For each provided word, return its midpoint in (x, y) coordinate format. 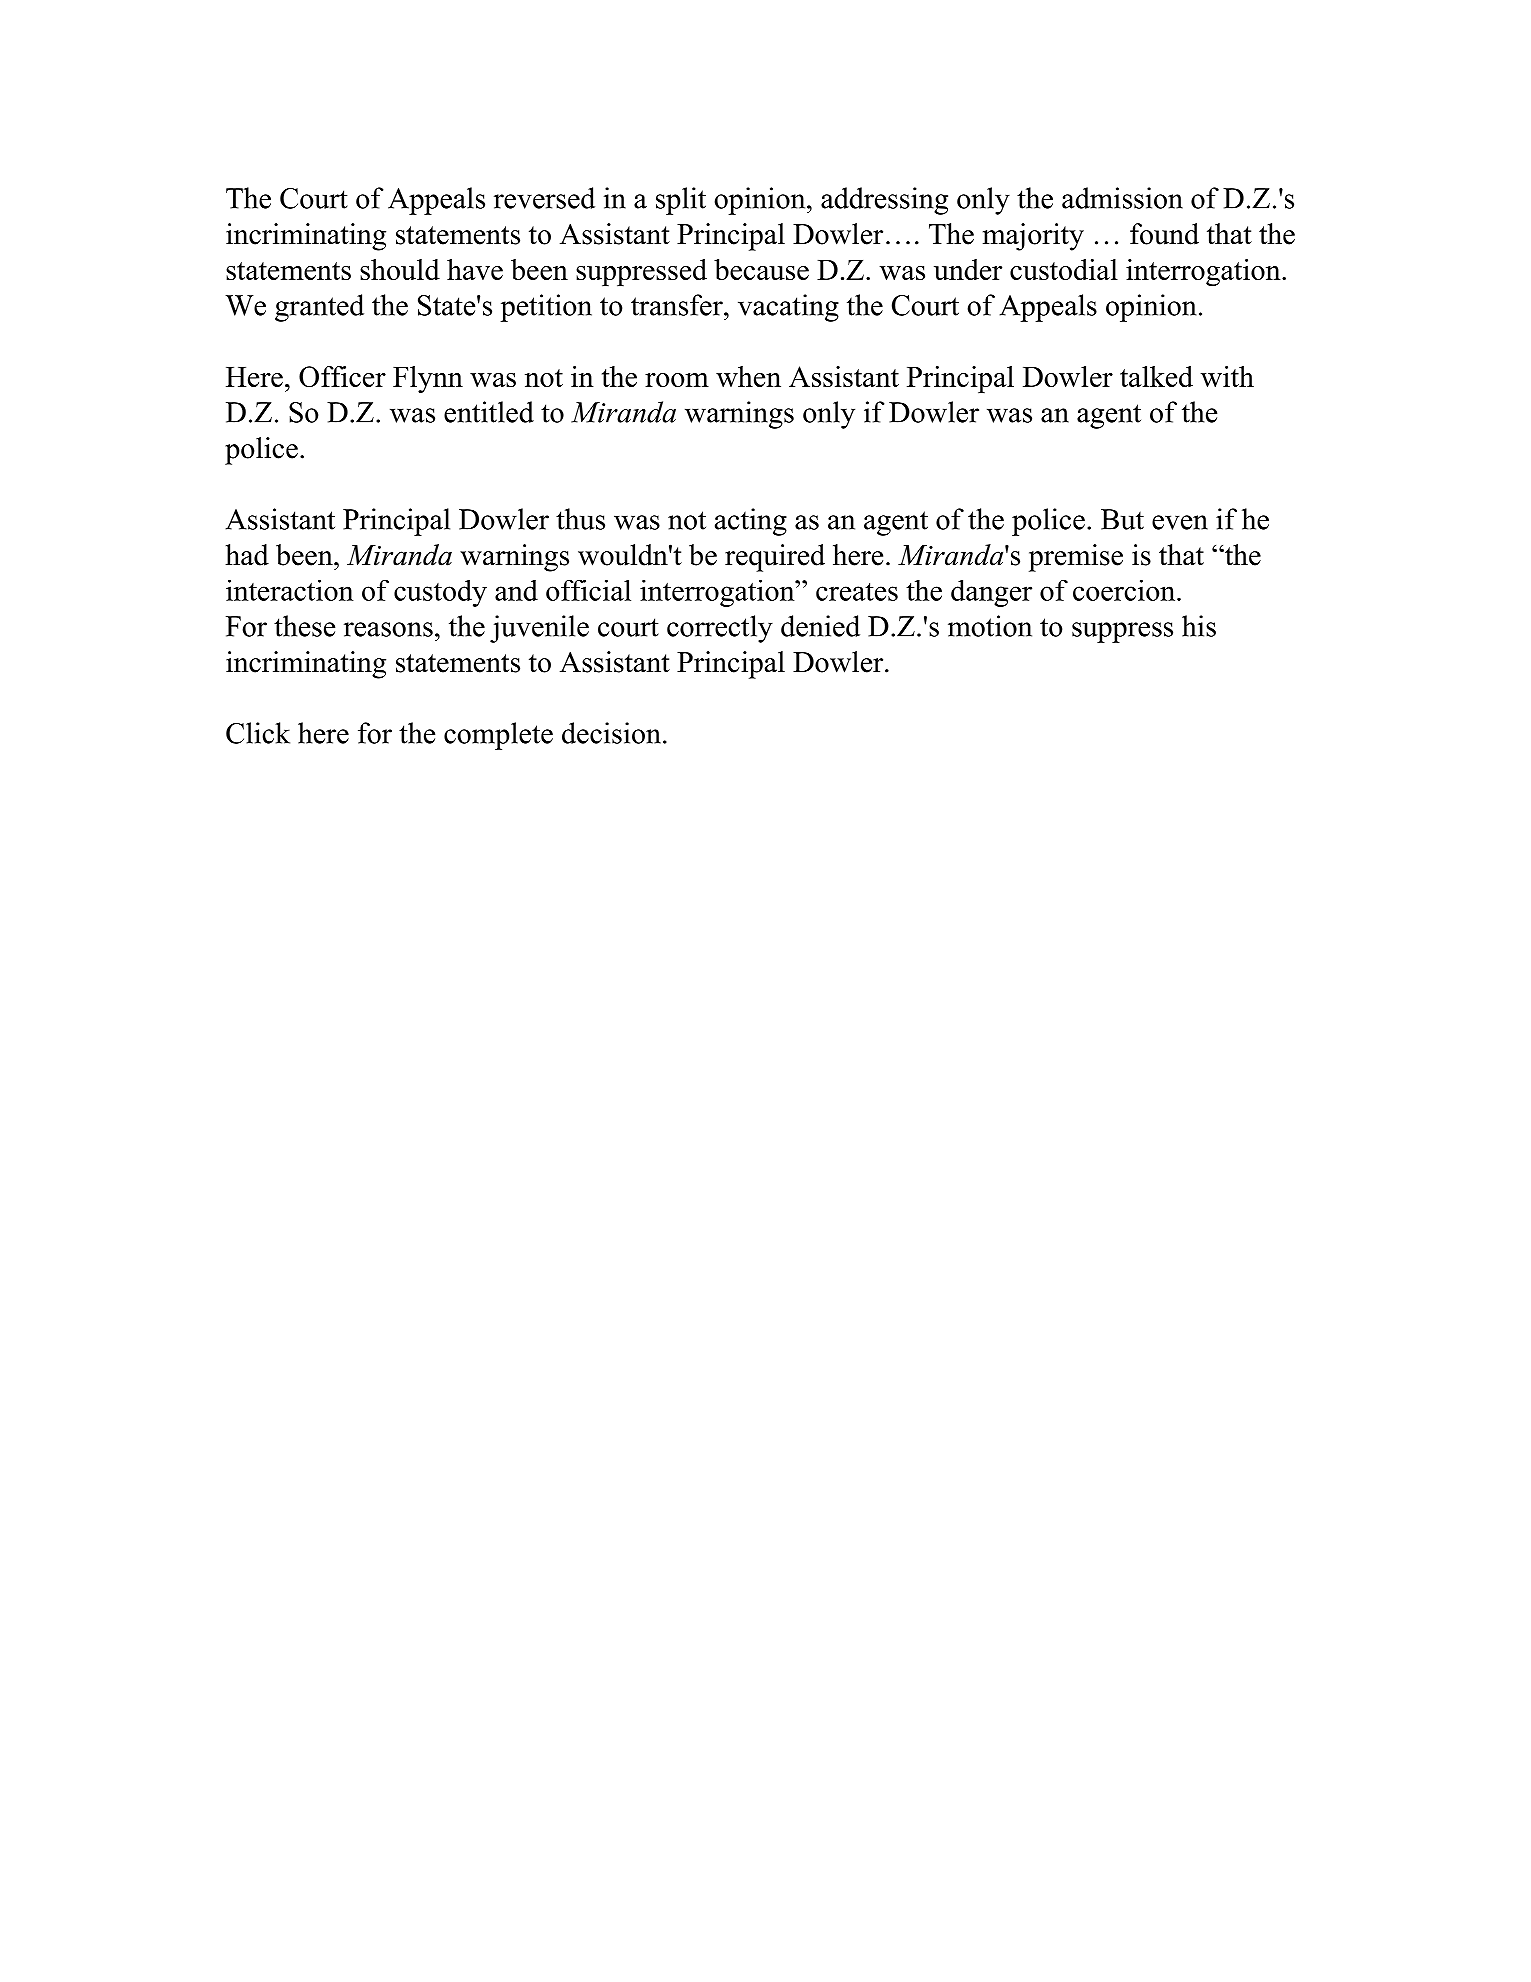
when (748, 376)
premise (1076, 558)
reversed (544, 198)
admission (1122, 198)
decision (611, 733)
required (775, 558)
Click (258, 733)
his (1199, 626)
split (681, 201)
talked (1156, 376)
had (247, 555)
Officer (342, 376)
